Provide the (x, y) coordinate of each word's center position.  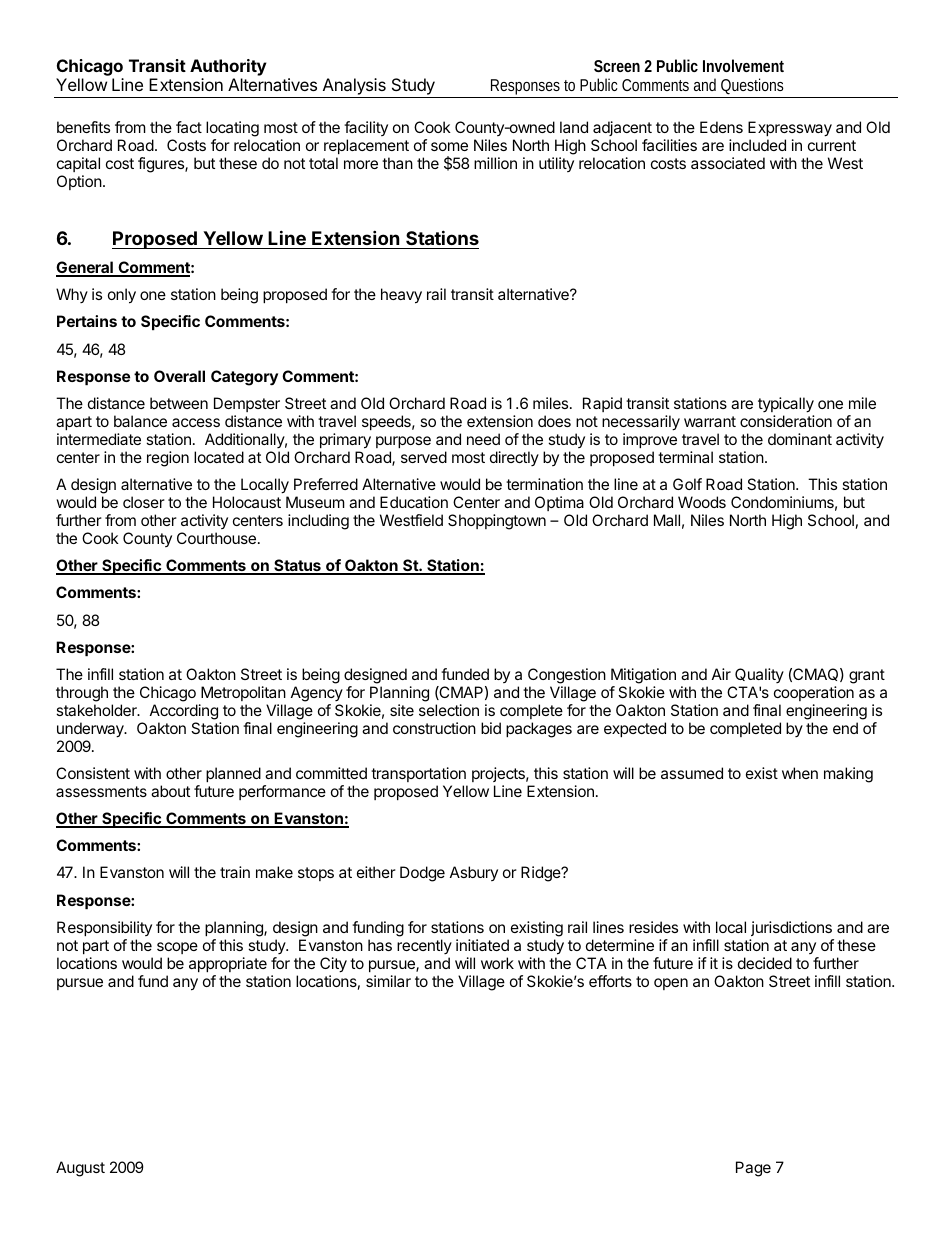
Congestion (567, 676)
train (235, 872)
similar (388, 981)
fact (189, 127)
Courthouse (216, 538)
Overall (179, 376)
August (80, 1169)
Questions (752, 86)
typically (786, 405)
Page (753, 1169)
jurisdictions (791, 928)
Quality (759, 675)
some (449, 146)
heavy (401, 296)
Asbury (474, 873)
